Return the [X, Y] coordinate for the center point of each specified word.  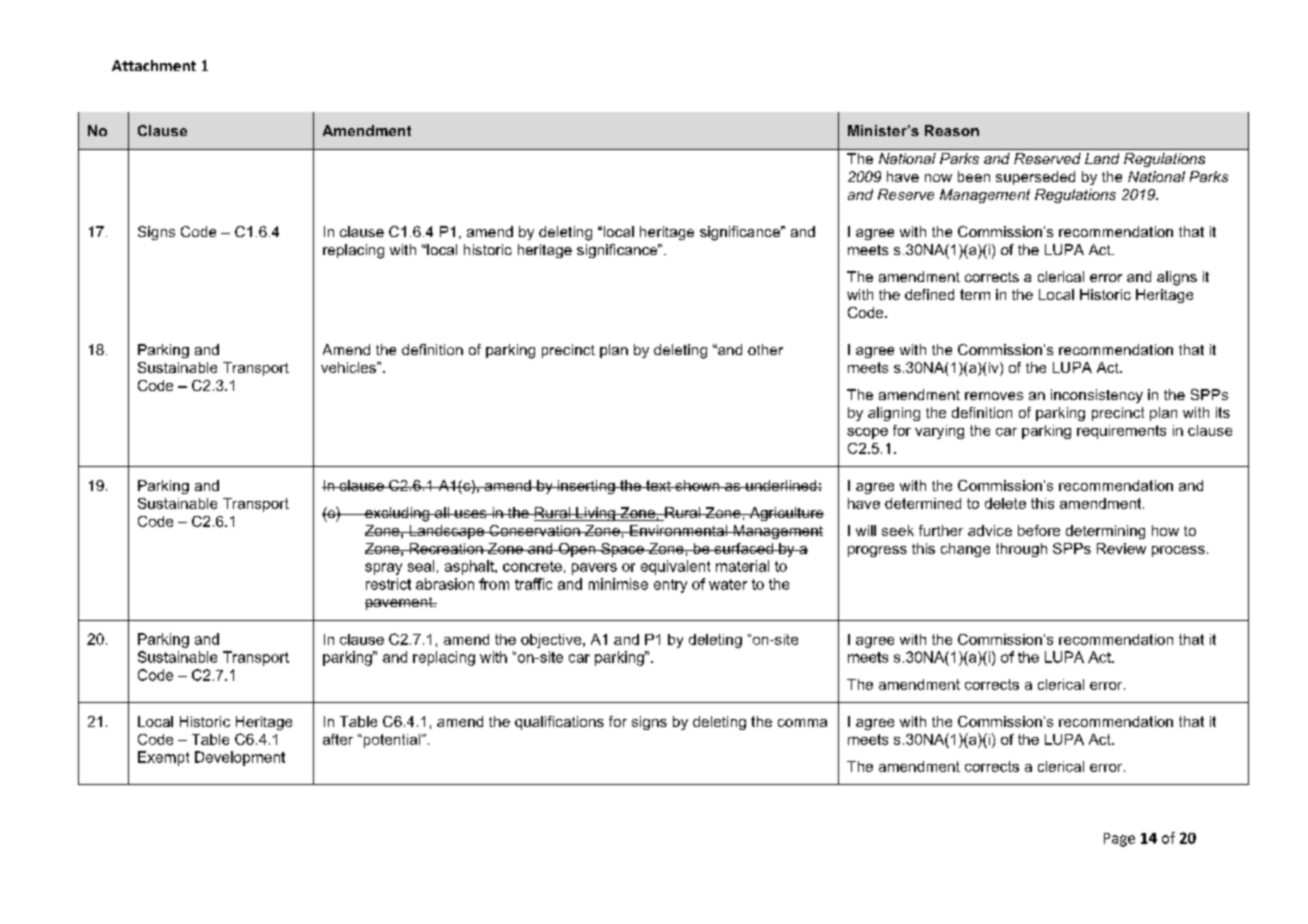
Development [240, 758]
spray [383, 569]
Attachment [154, 65]
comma [802, 723]
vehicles [349, 367]
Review [1121, 548]
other [765, 349]
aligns [1177, 278]
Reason [952, 130]
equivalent [675, 567]
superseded [1035, 178]
